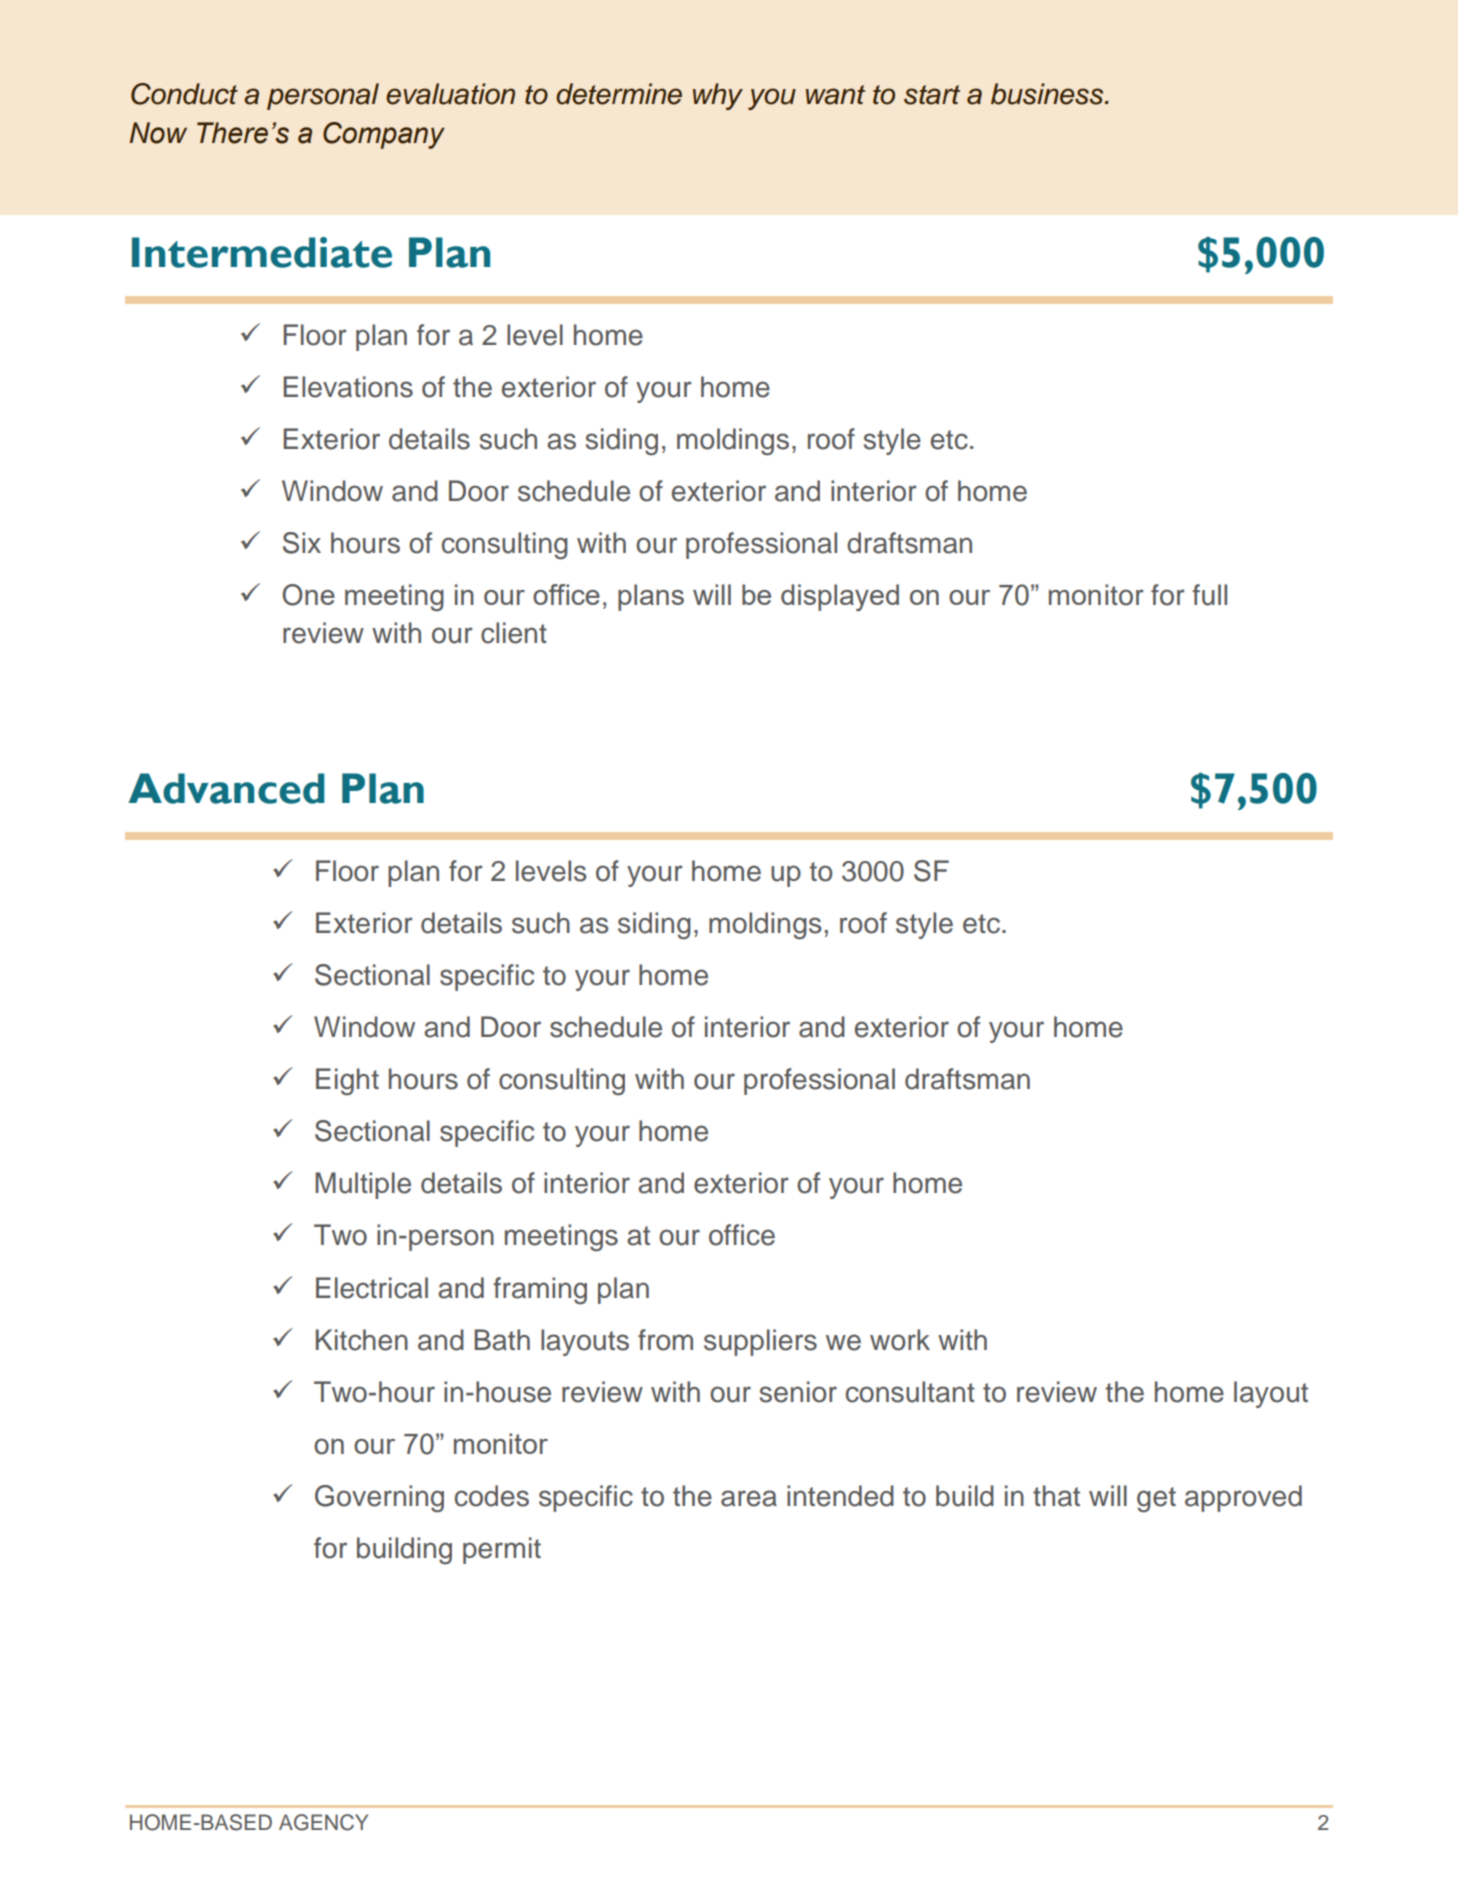 The height and width of the image is (1886, 1458). I want to click on work, so click(900, 1340).
